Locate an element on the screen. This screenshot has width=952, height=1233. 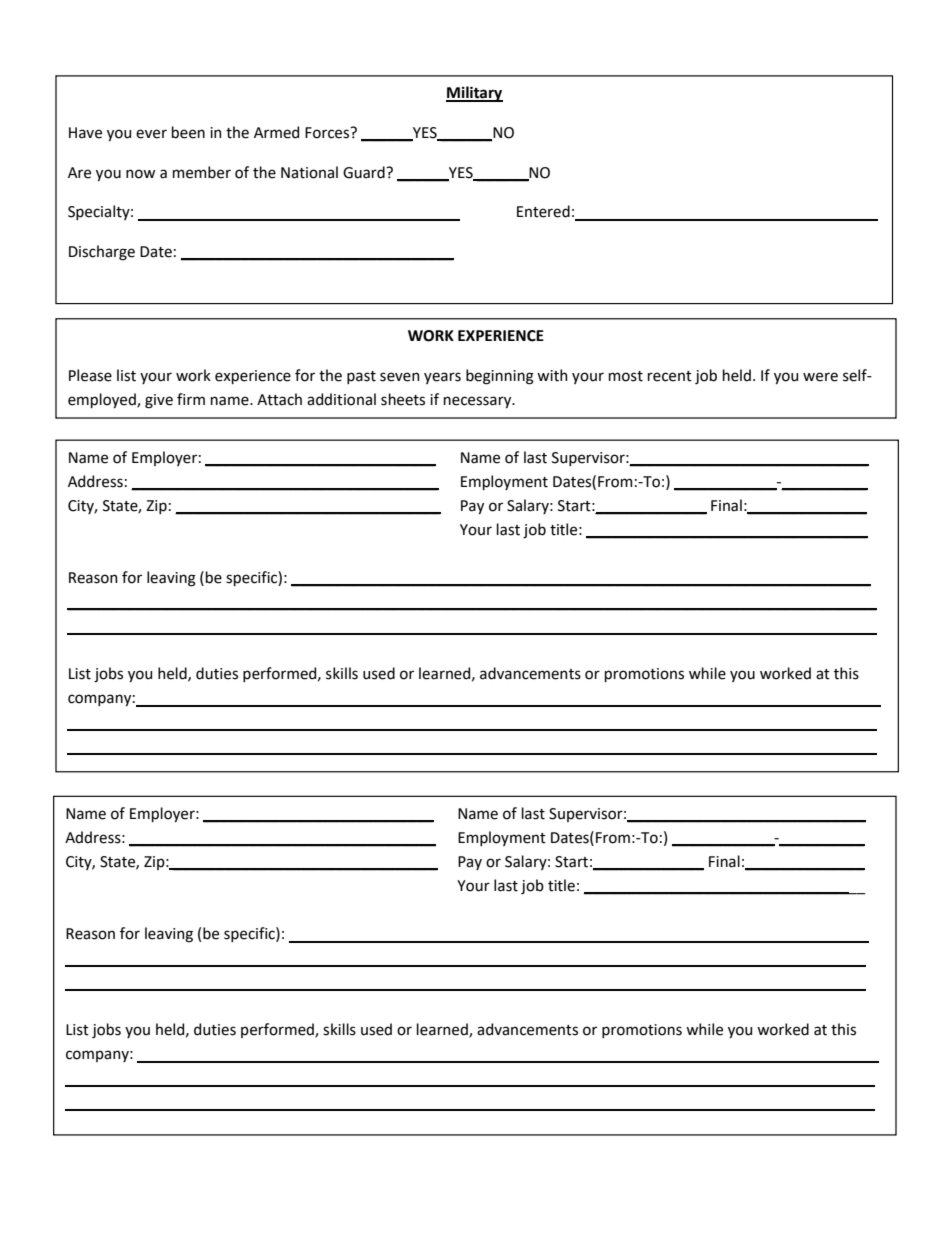
been is located at coordinates (188, 132).
